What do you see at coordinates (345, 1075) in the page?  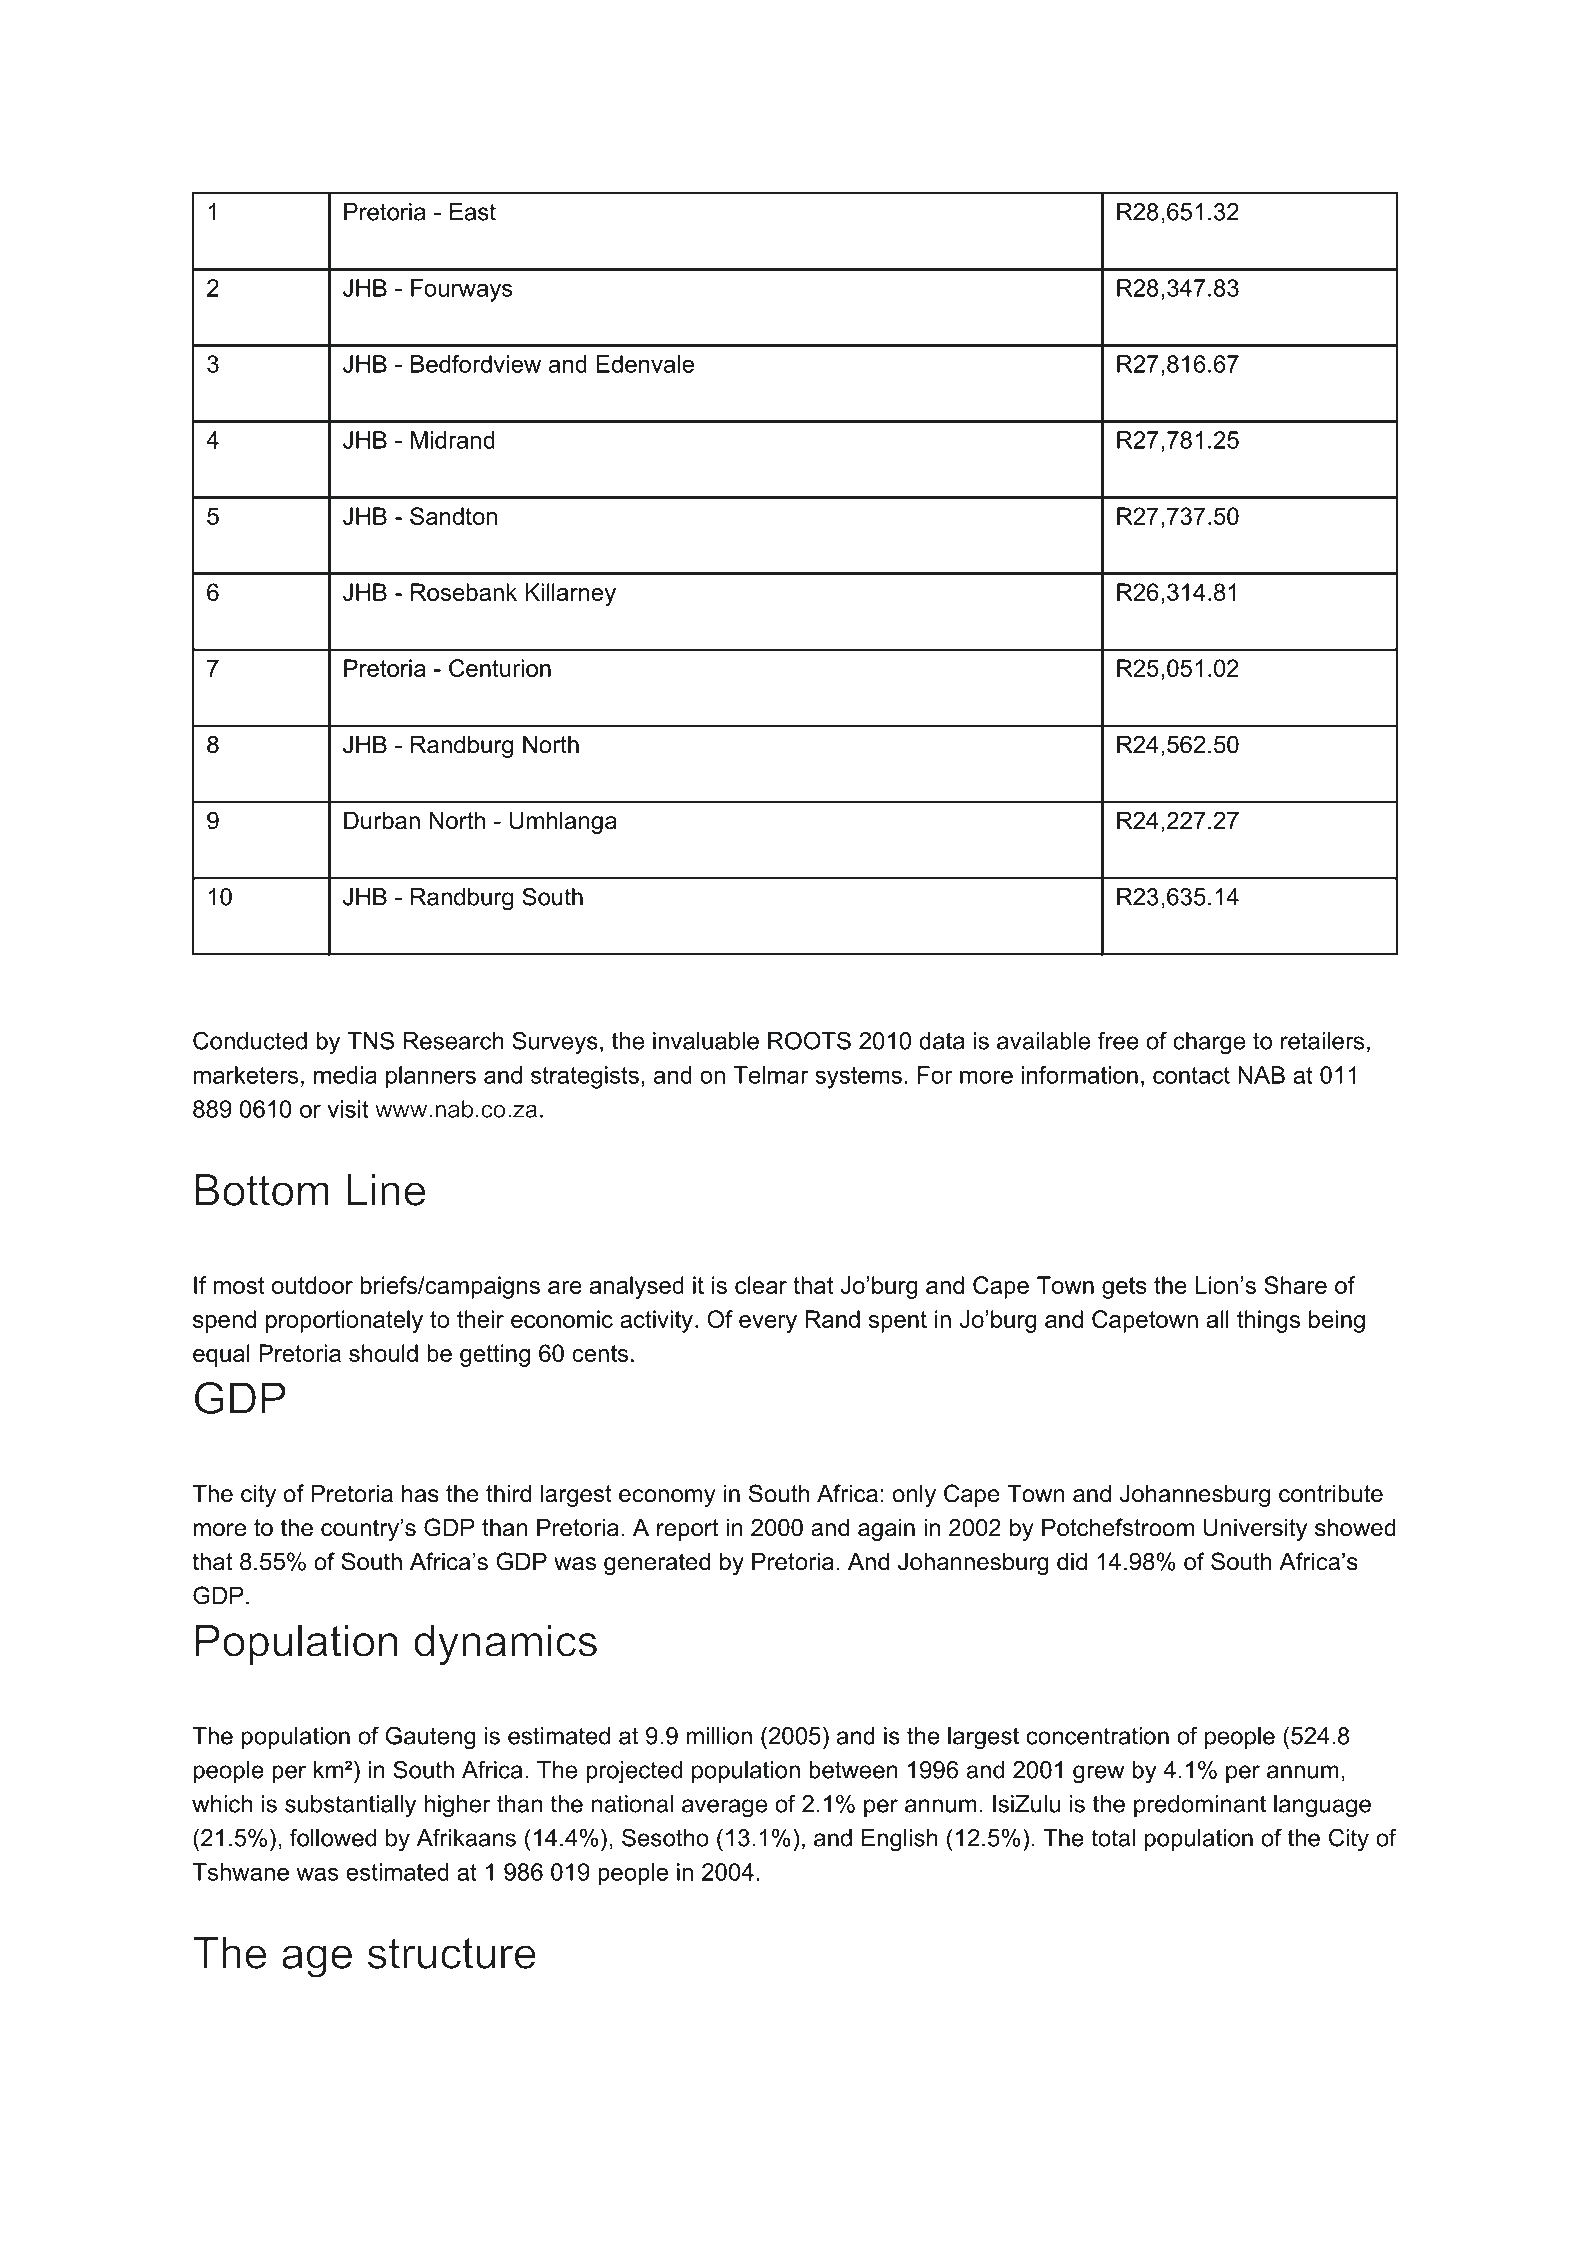 I see `media` at bounding box center [345, 1075].
